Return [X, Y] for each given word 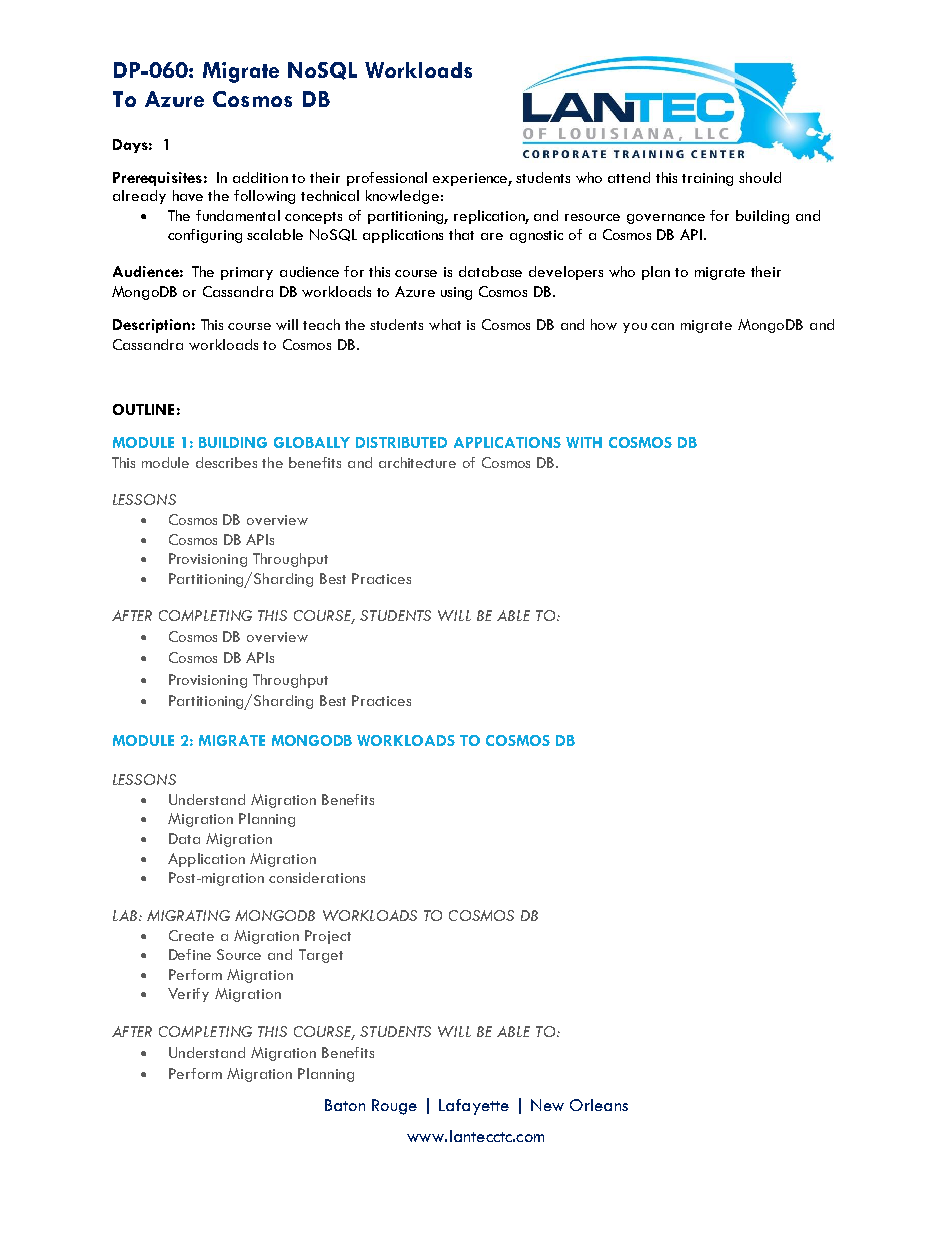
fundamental [238, 215]
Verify [188, 995]
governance [666, 219]
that [461, 234]
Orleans [599, 1105]
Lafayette [474, 1107]
